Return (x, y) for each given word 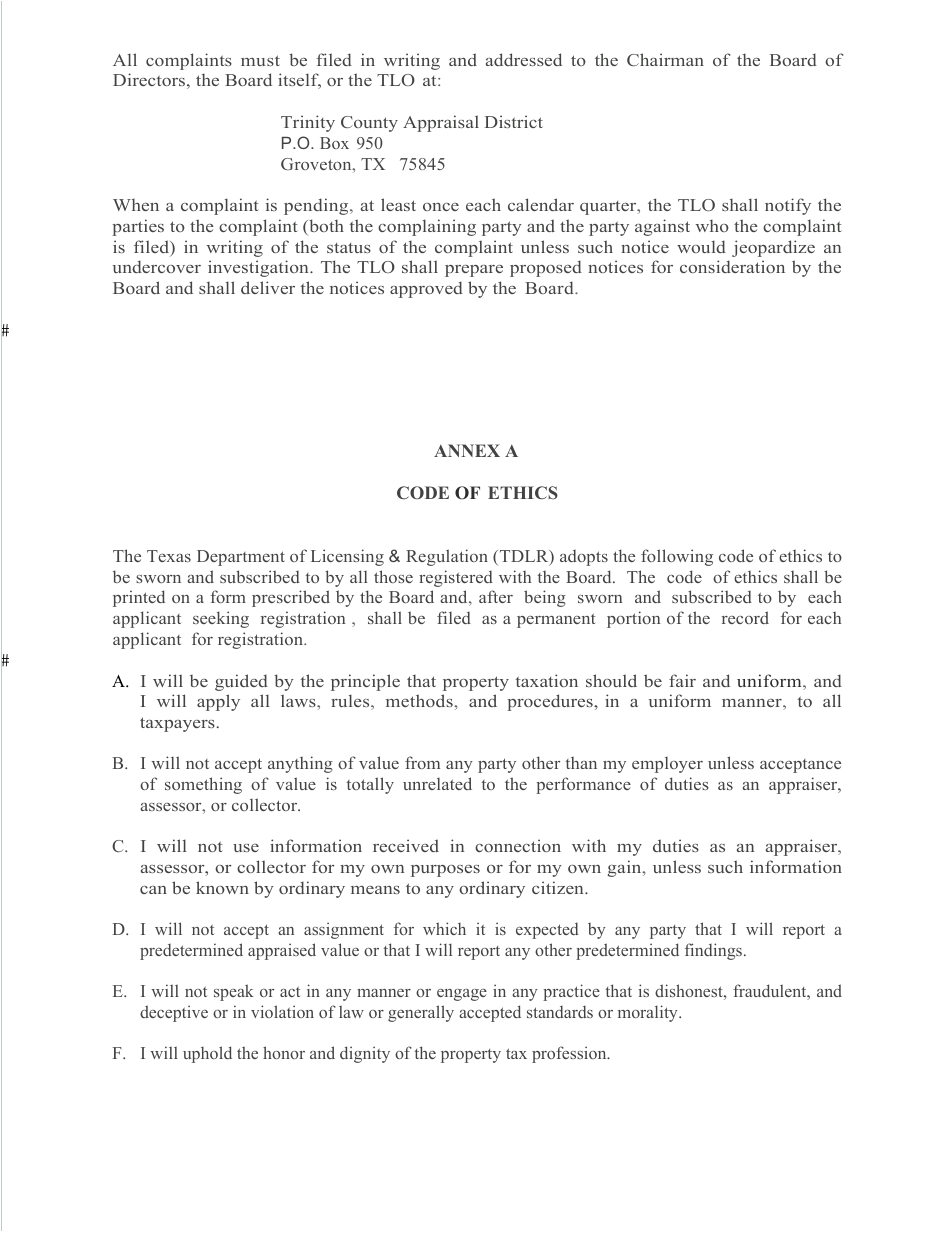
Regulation (447, 557)
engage (462, 995)
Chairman (665, 59)
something (203, 785)
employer (667, 765)
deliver (268, 287)
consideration (732, 266)
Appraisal (441, 123)
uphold (207, 1054)
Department (241, 558)
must (260, 60)
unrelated (437, 783)
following (677, 557)
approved (426, 289)
